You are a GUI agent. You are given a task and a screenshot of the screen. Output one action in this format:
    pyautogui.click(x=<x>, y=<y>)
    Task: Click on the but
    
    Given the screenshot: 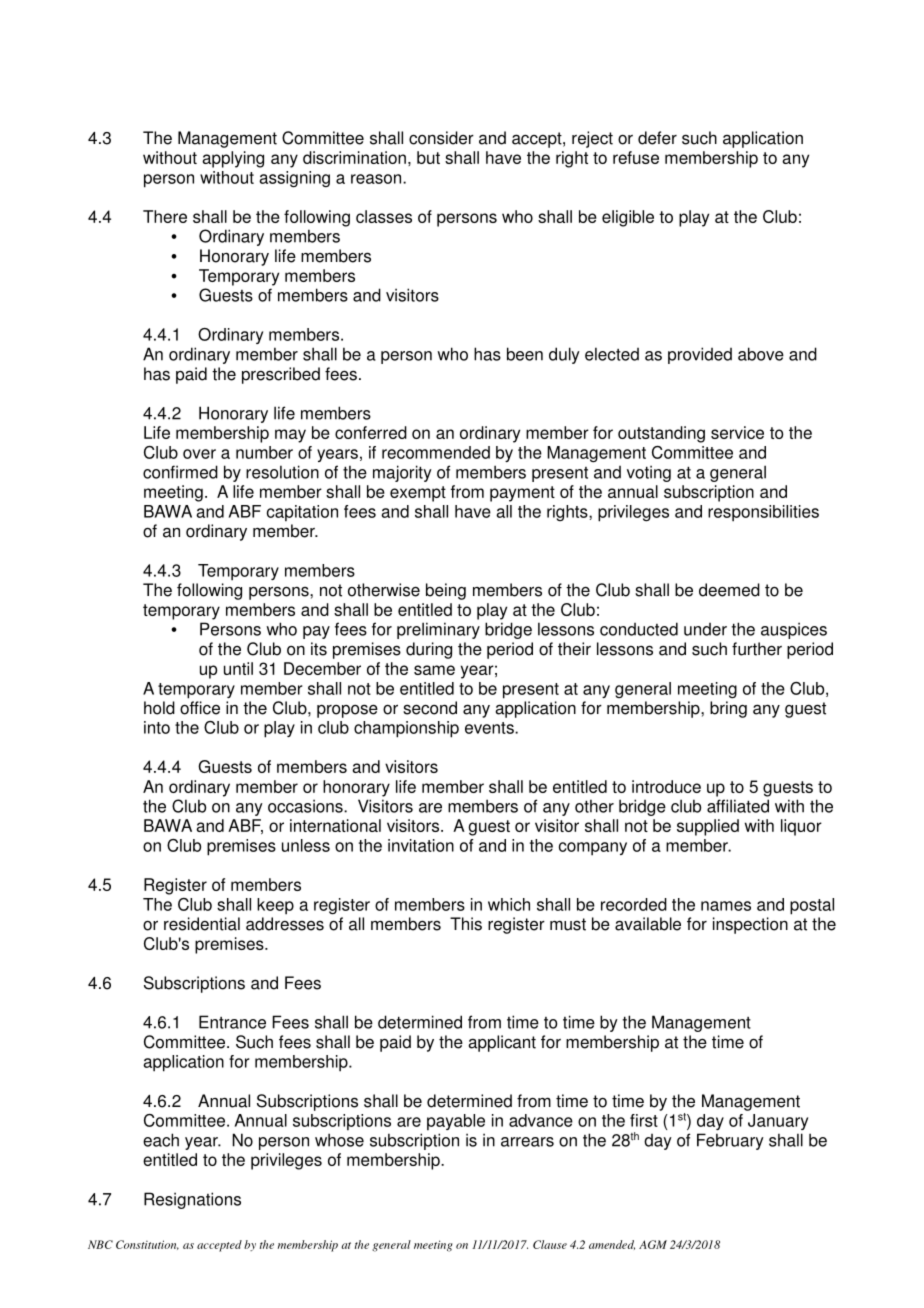 What is the action you would take?
    pyautogui.click(x=428, y=157)
